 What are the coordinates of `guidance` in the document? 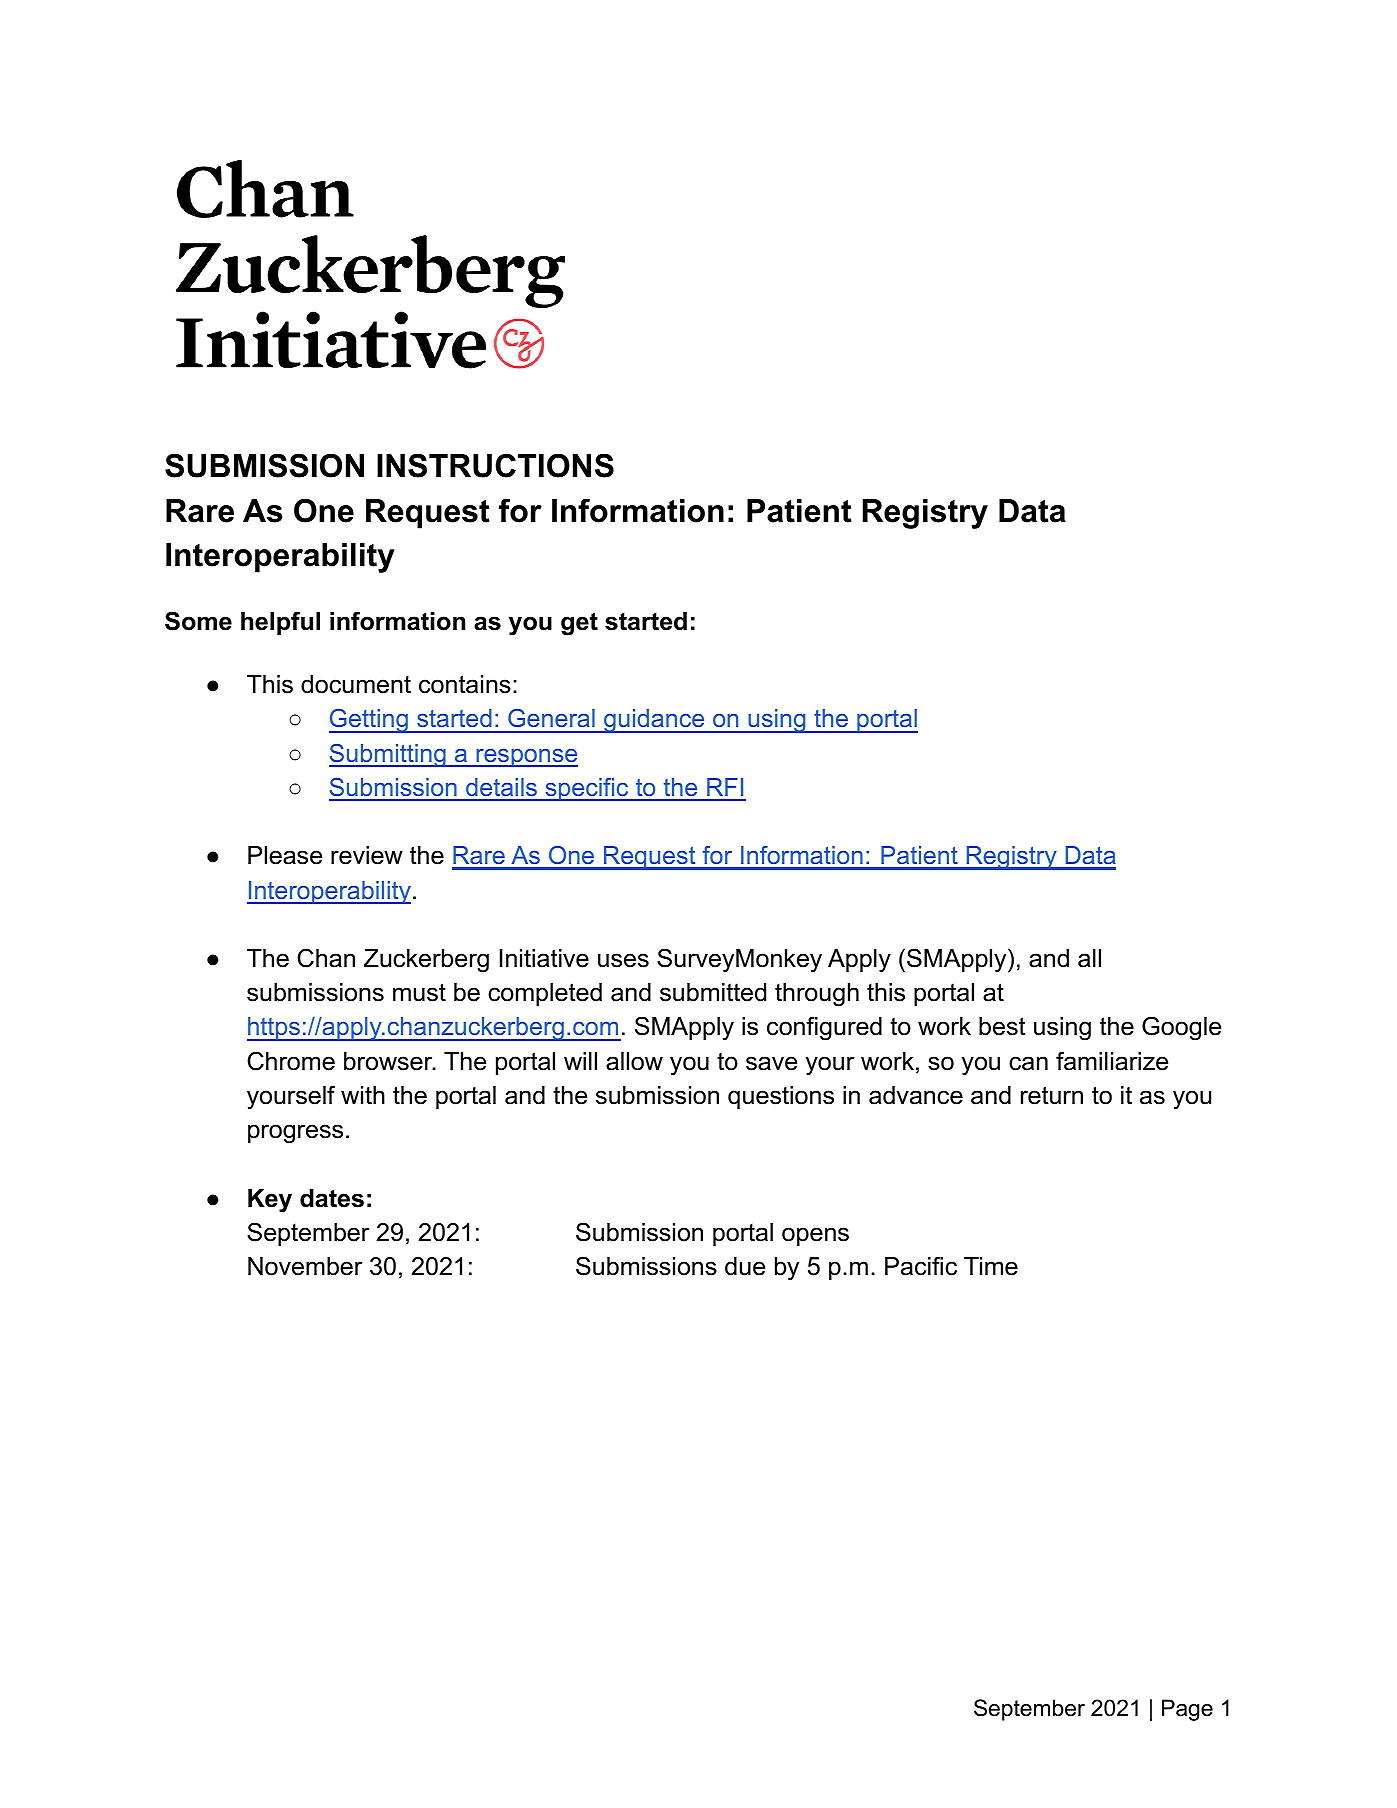 It's located at (654, 721).
